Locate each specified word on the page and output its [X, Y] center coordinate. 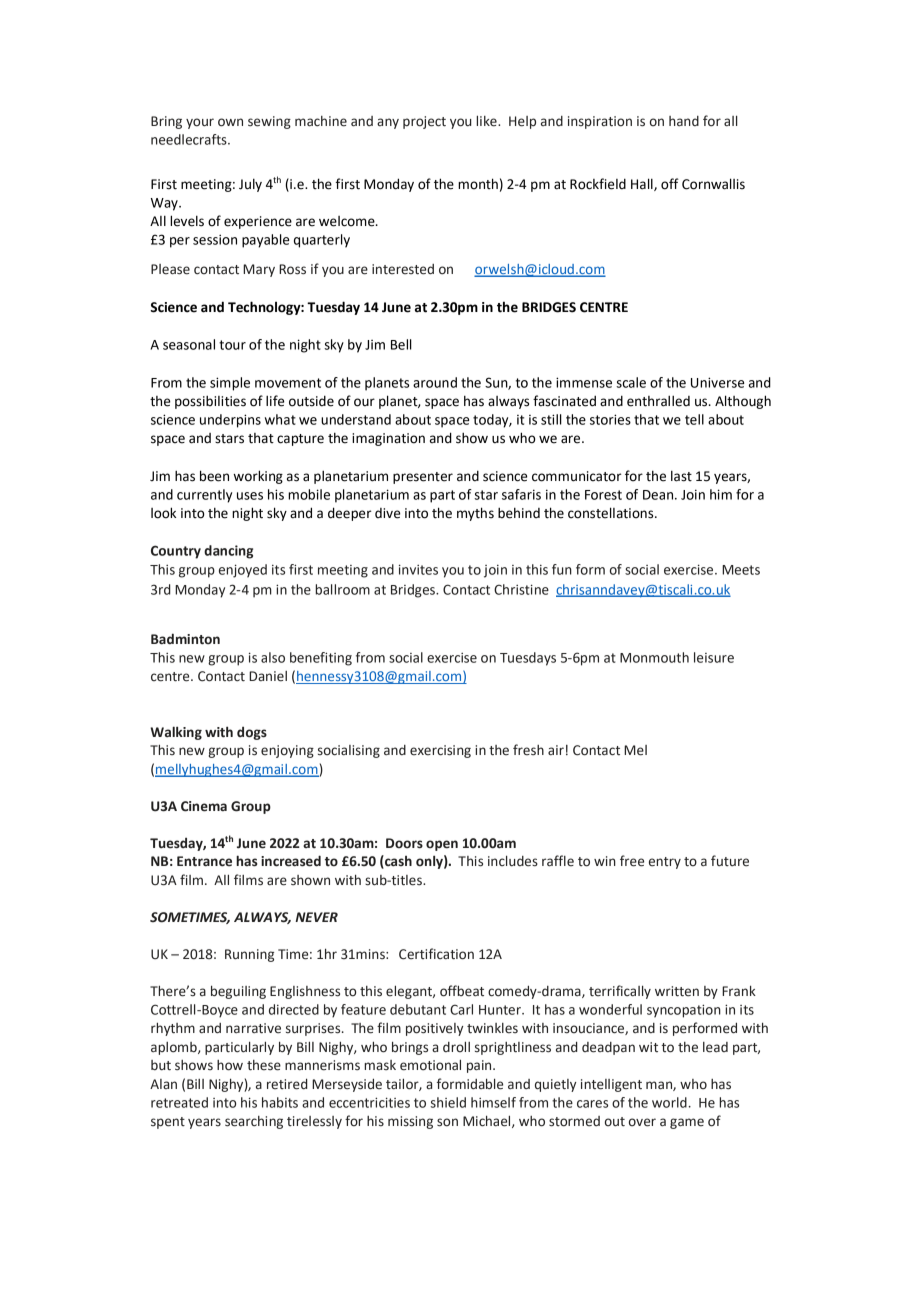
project [424, 122]
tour [232, 345]
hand [684, 121]
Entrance [204, 861]
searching [254, 1122]
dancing [228, 552]
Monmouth [654, 657]
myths [475, 514]
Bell [401, 344]
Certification [436, 954]
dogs [252, 733]
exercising [440, 751]
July [250, 185]
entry [665, 863]
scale [631, 382]
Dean [659, 495]
